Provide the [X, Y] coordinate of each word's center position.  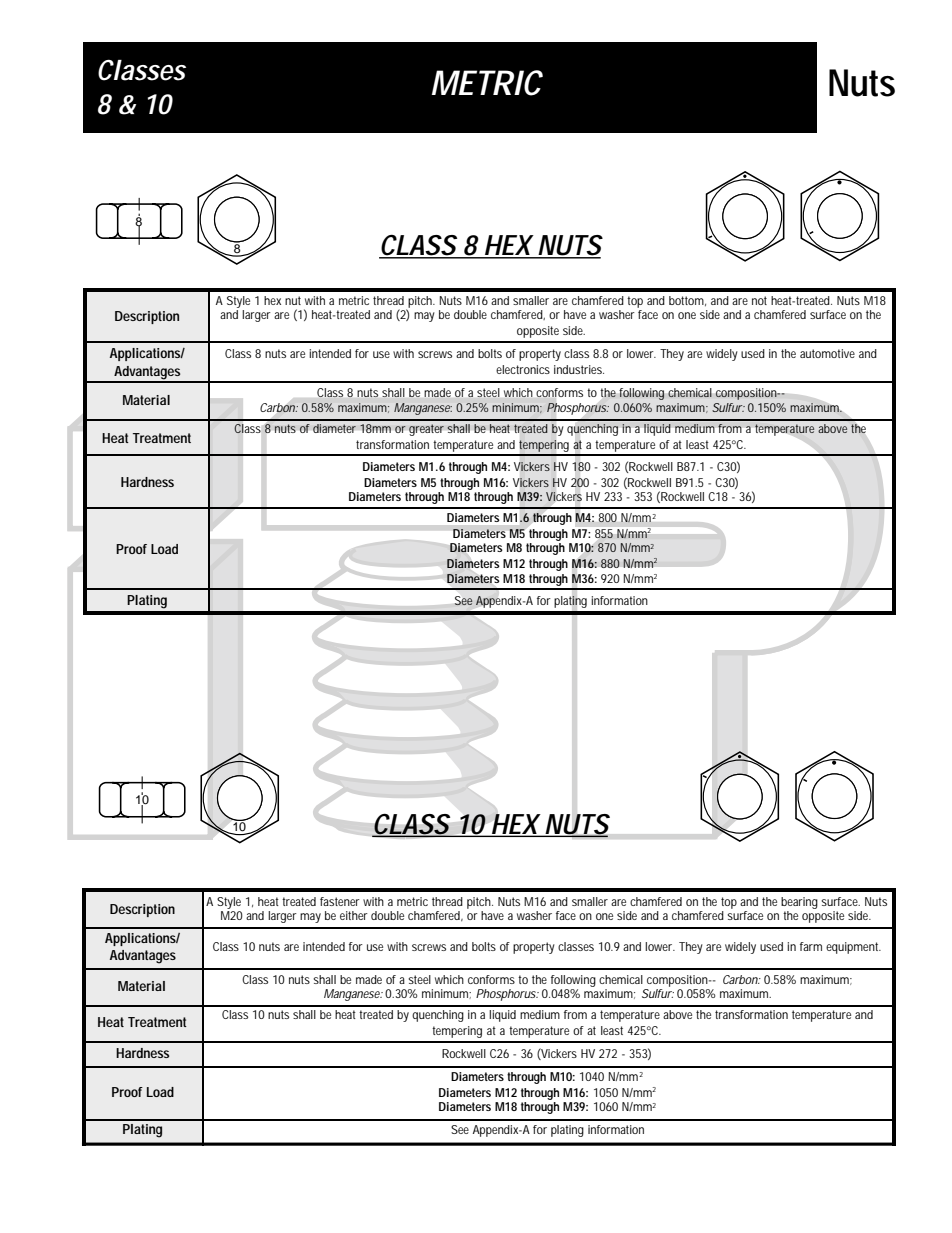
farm [811, 946]
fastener [340, 901]
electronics [523, 369]
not [759, 300]
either [354, 915]
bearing [799, 903]
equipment [853, 948]
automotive [827, 353]
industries [579, 369]
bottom [687, 301]
